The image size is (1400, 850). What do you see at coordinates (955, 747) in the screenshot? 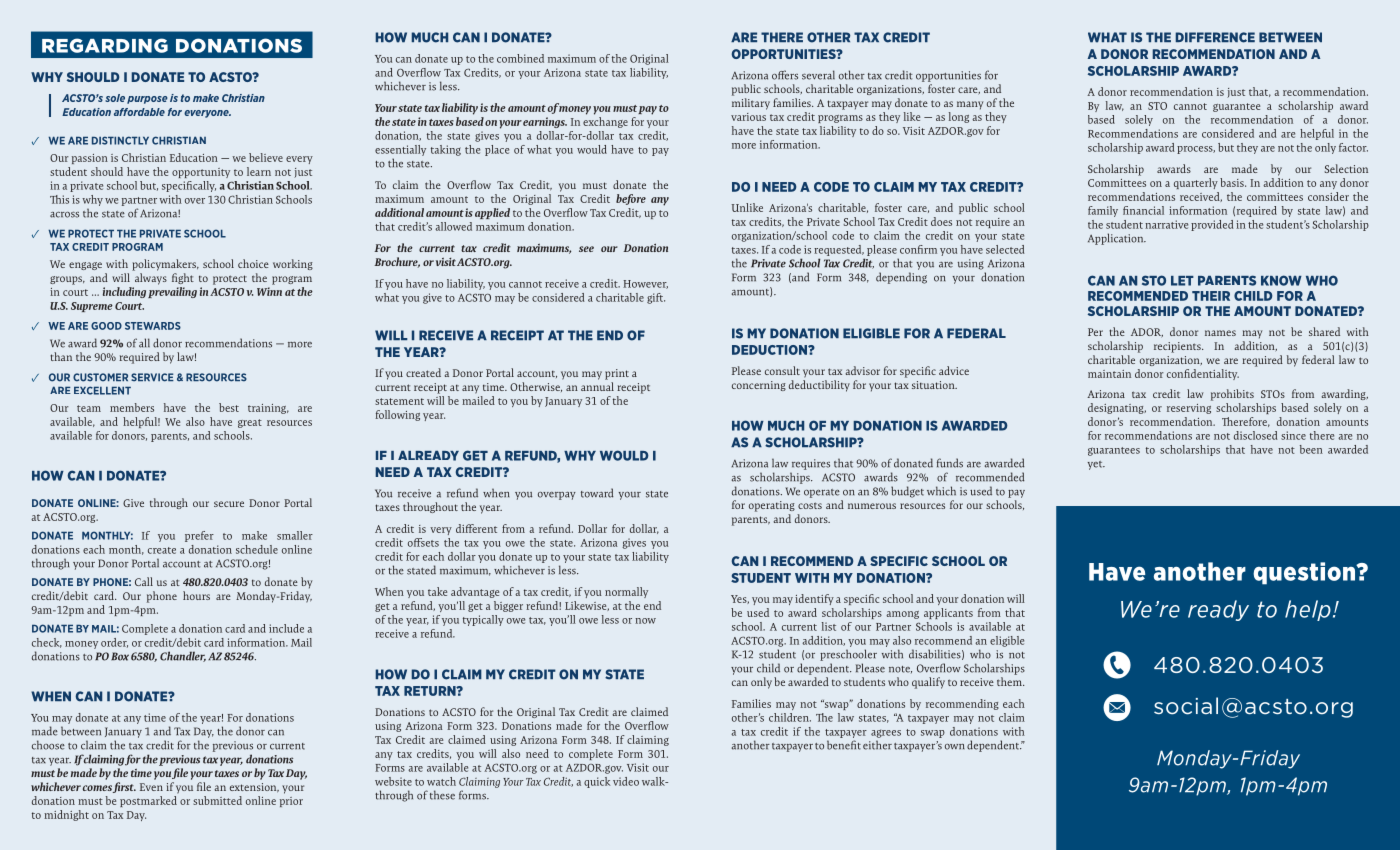
I see `own` at bounding box center [955, 747].
